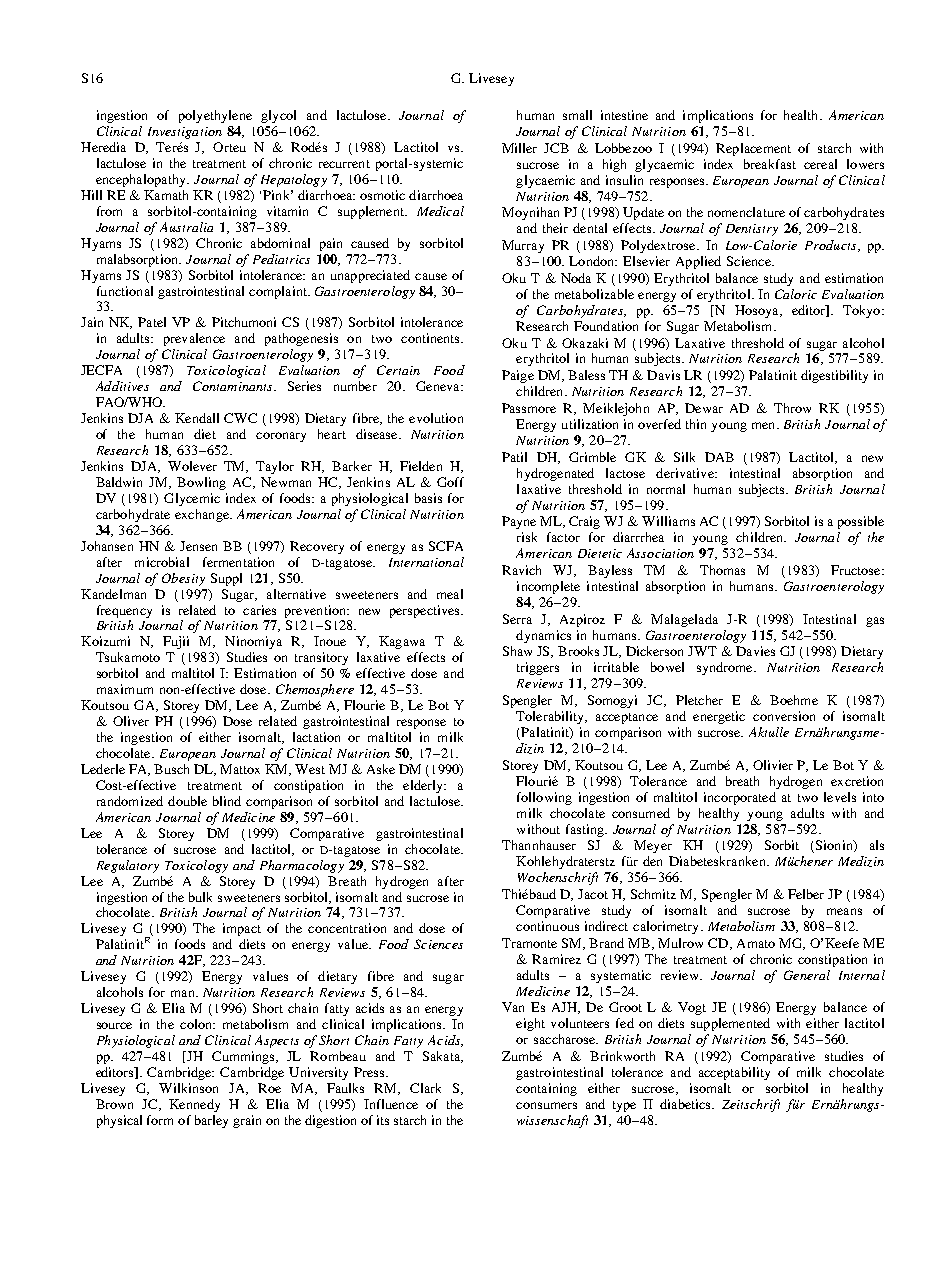 The image size is (952, 1271). What do you see at coordinates (792, 408) in the document?
I see `Throw` at bounding box center [792, 408].
